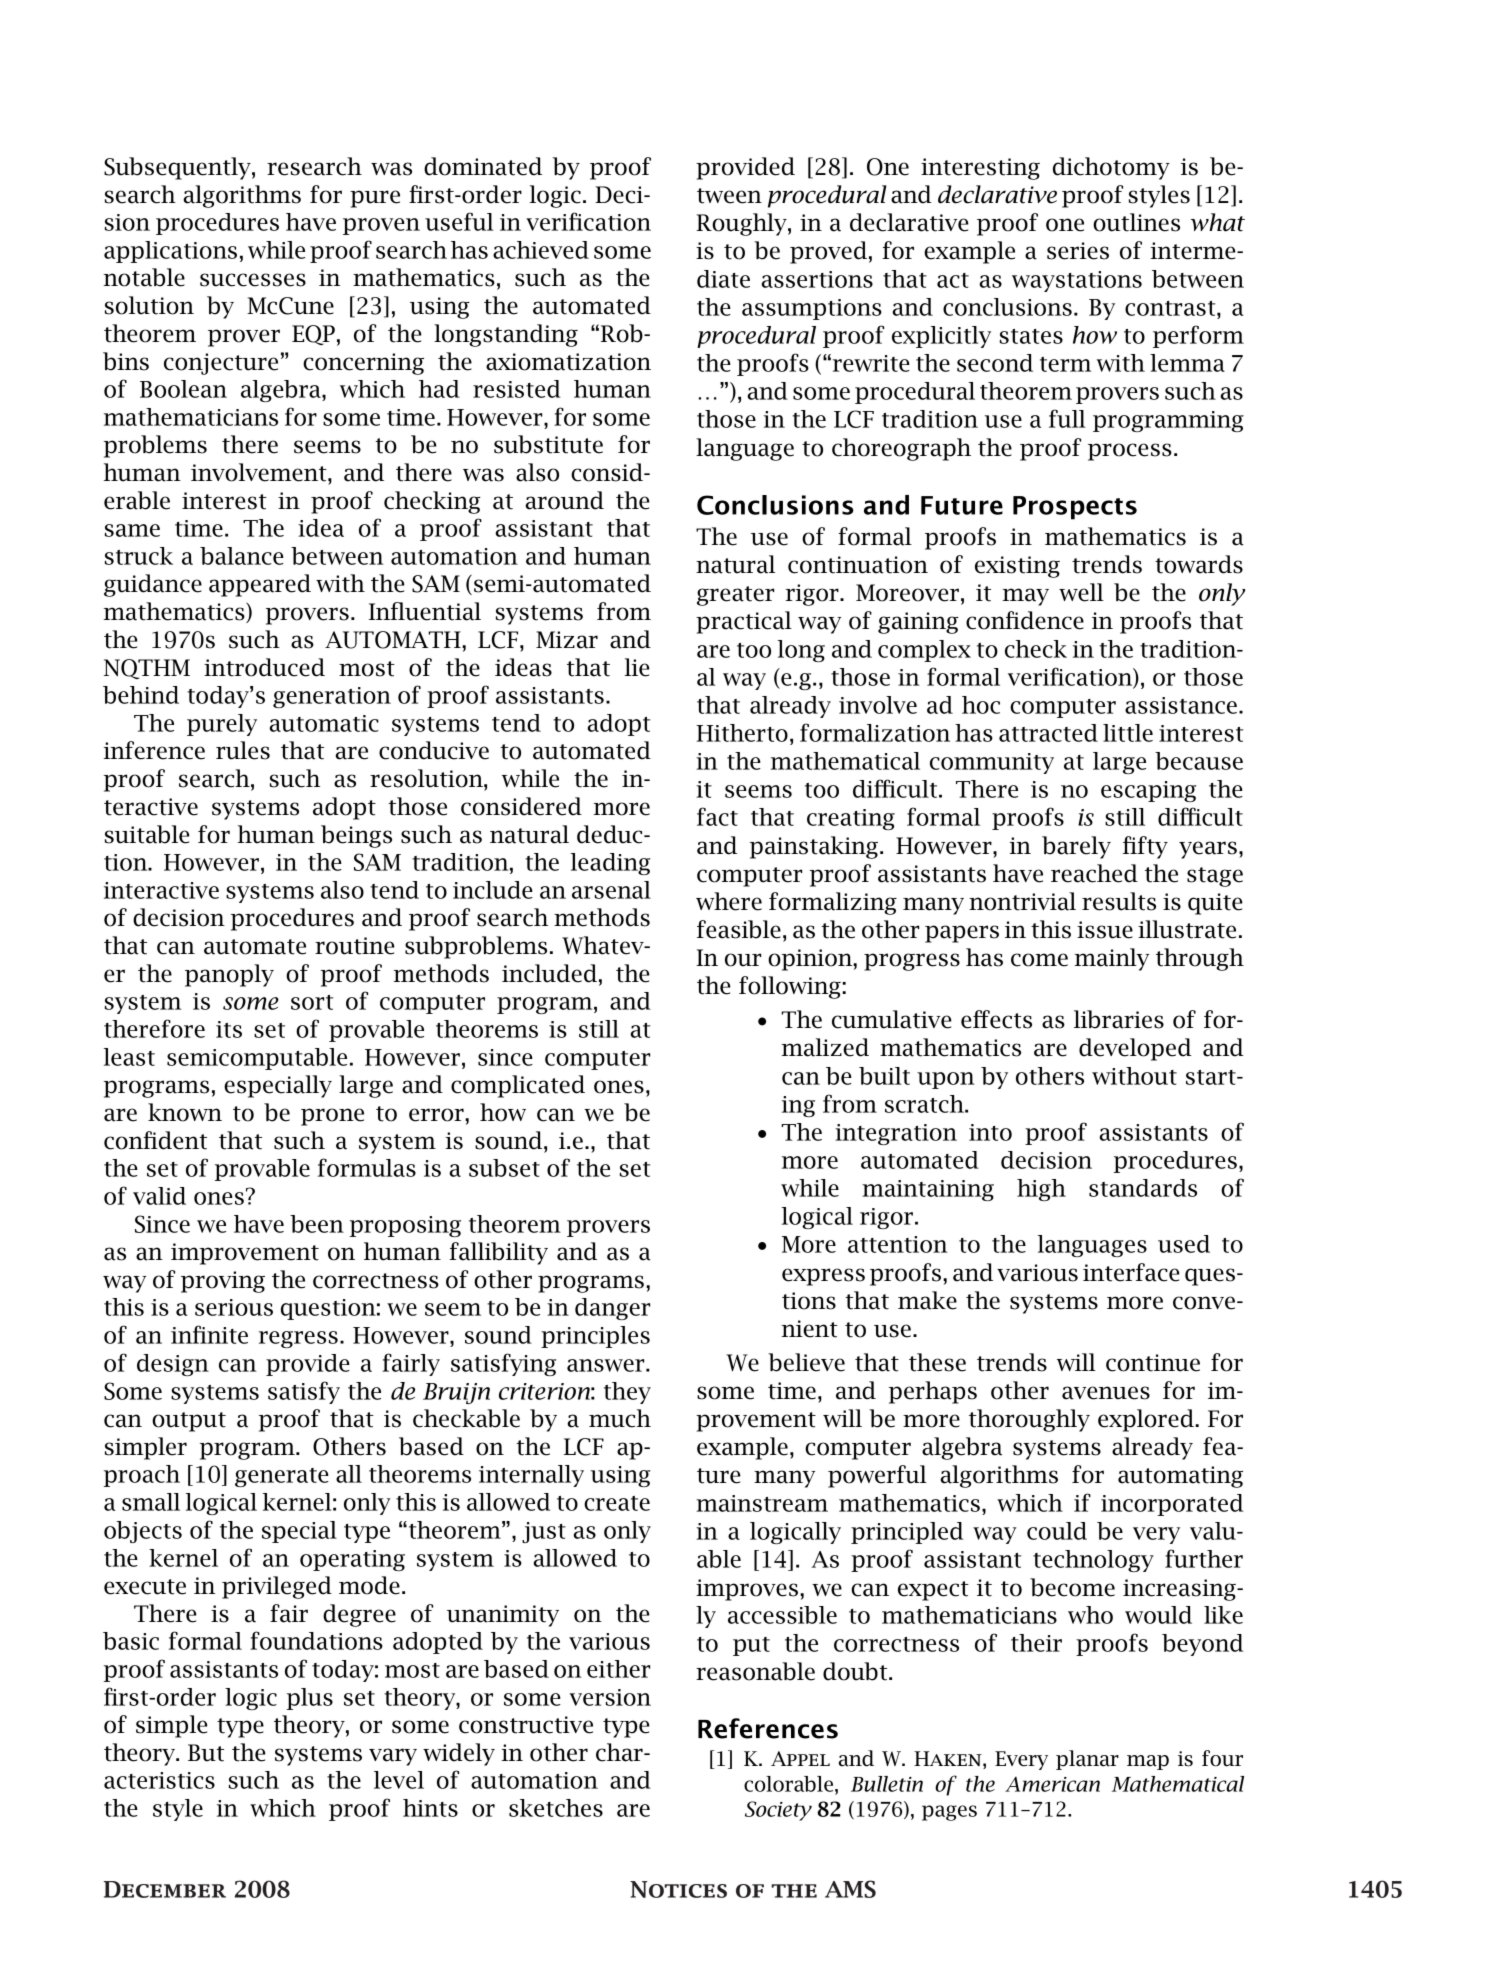  What do you see at coordinates (1119, 1019) in the screenshot?
I see `libraries` at bounding box center [1119, 1019].
